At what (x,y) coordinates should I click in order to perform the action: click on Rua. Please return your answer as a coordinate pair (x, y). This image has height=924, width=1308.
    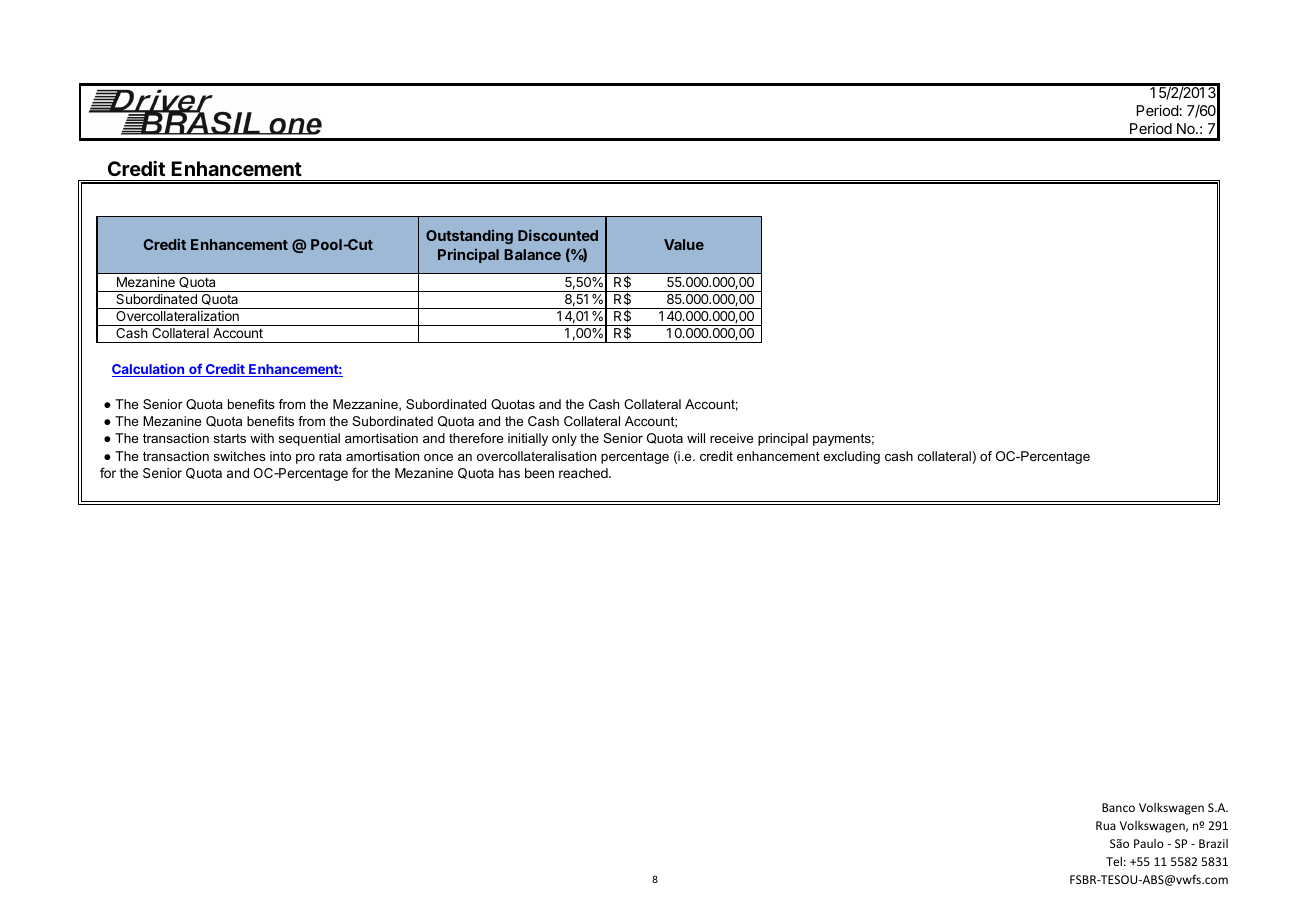
    Looking at the image, I should click on (1106, 825).
